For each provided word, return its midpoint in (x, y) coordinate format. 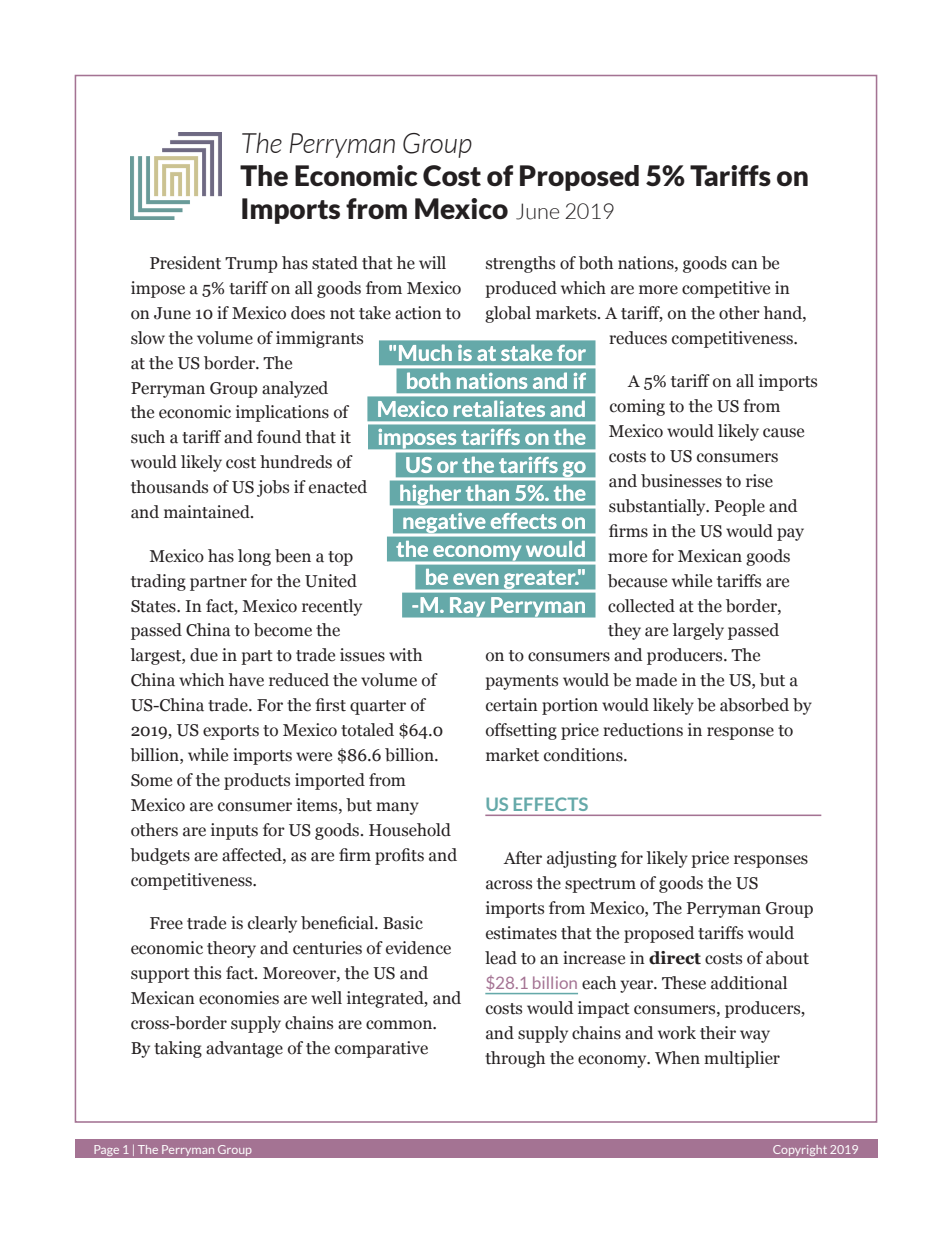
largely (698, 631)
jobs (273, 488)
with (405, 655)
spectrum (600, 885)
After (522, 858)
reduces (638, 338)
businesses (681, 481)
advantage (244, 1049)
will (432, 262)
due (204, 655)
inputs (234, 831)
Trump (251, 265)
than (487, 493)
